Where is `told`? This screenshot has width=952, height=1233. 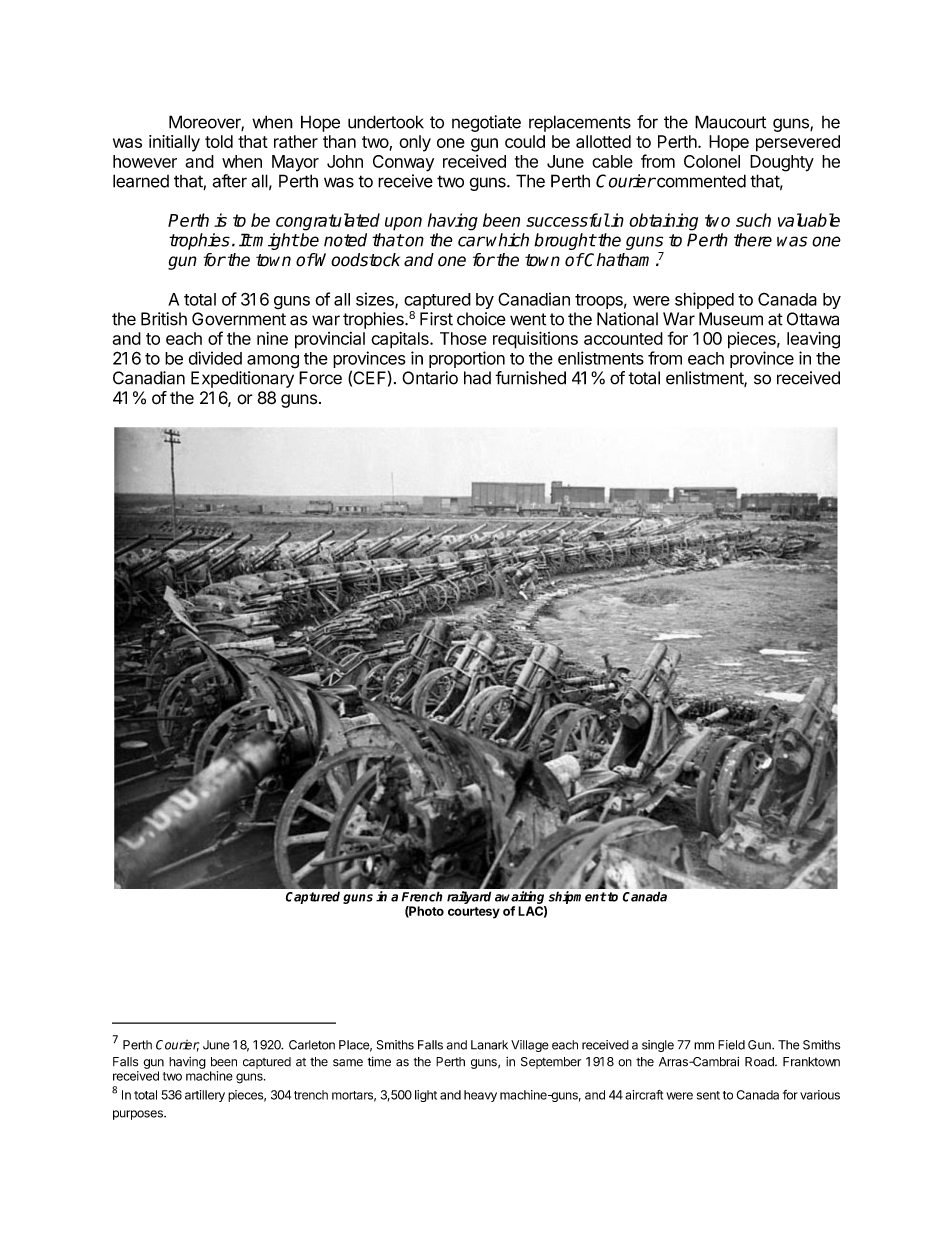
told is located at coordinates (219, 141).
